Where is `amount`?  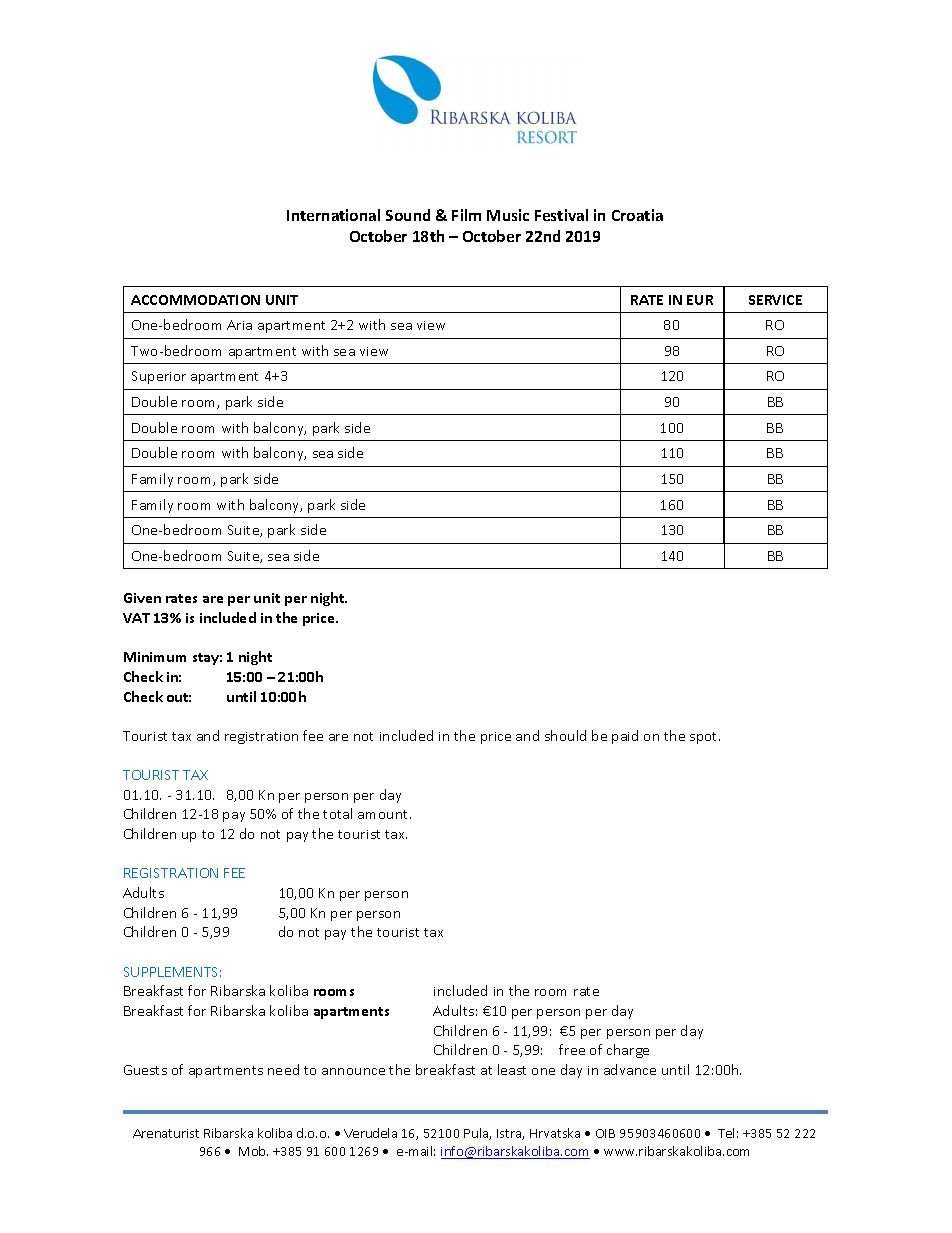 amount is located at coordinates (384, 814).
